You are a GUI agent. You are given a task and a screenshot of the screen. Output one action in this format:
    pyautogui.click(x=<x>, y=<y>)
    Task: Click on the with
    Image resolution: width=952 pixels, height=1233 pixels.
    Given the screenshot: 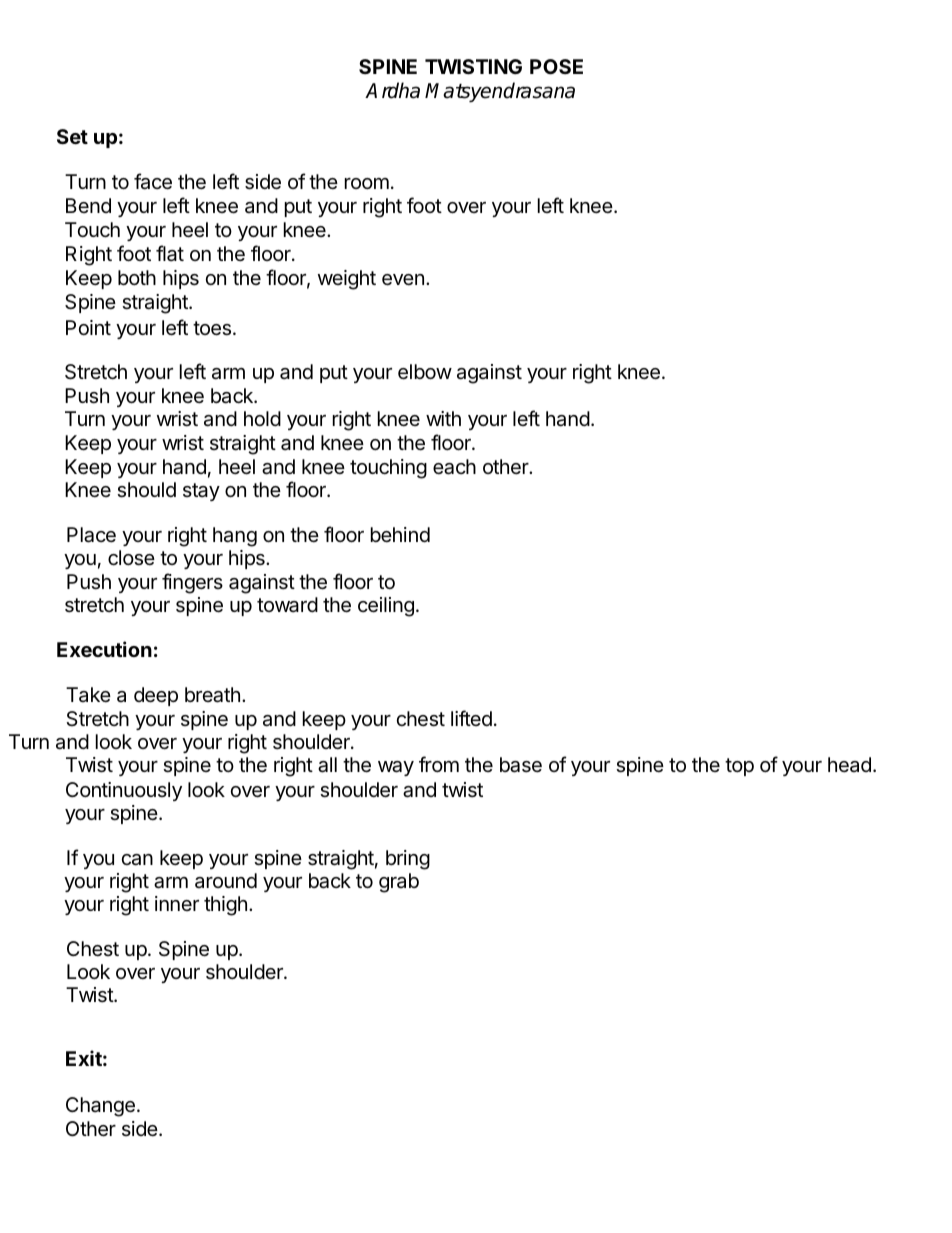 What is the action you would take?
    pyautogui.click(x=443, y=418)
